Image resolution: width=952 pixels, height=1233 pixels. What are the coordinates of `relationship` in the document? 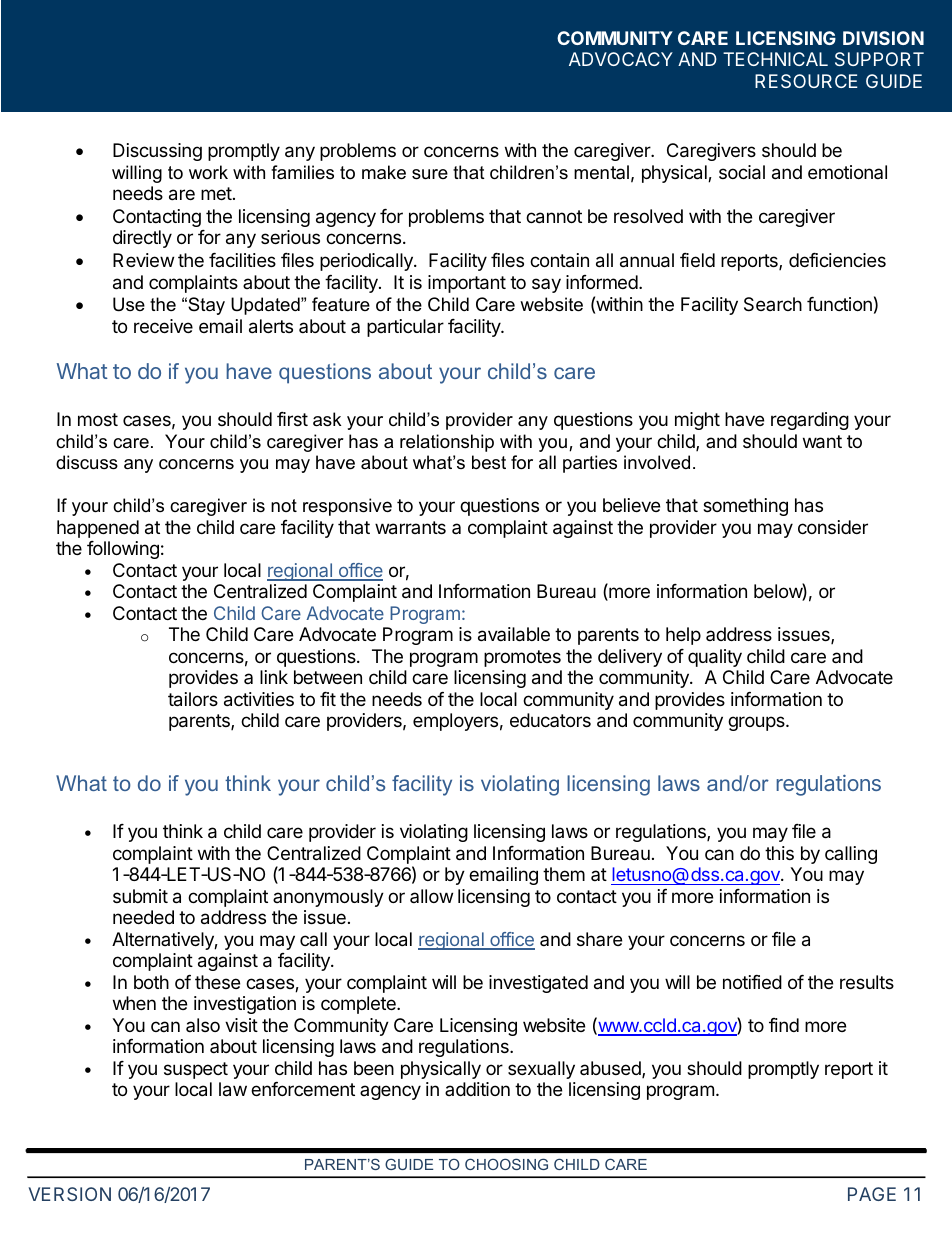 It's located at (447, 443).
